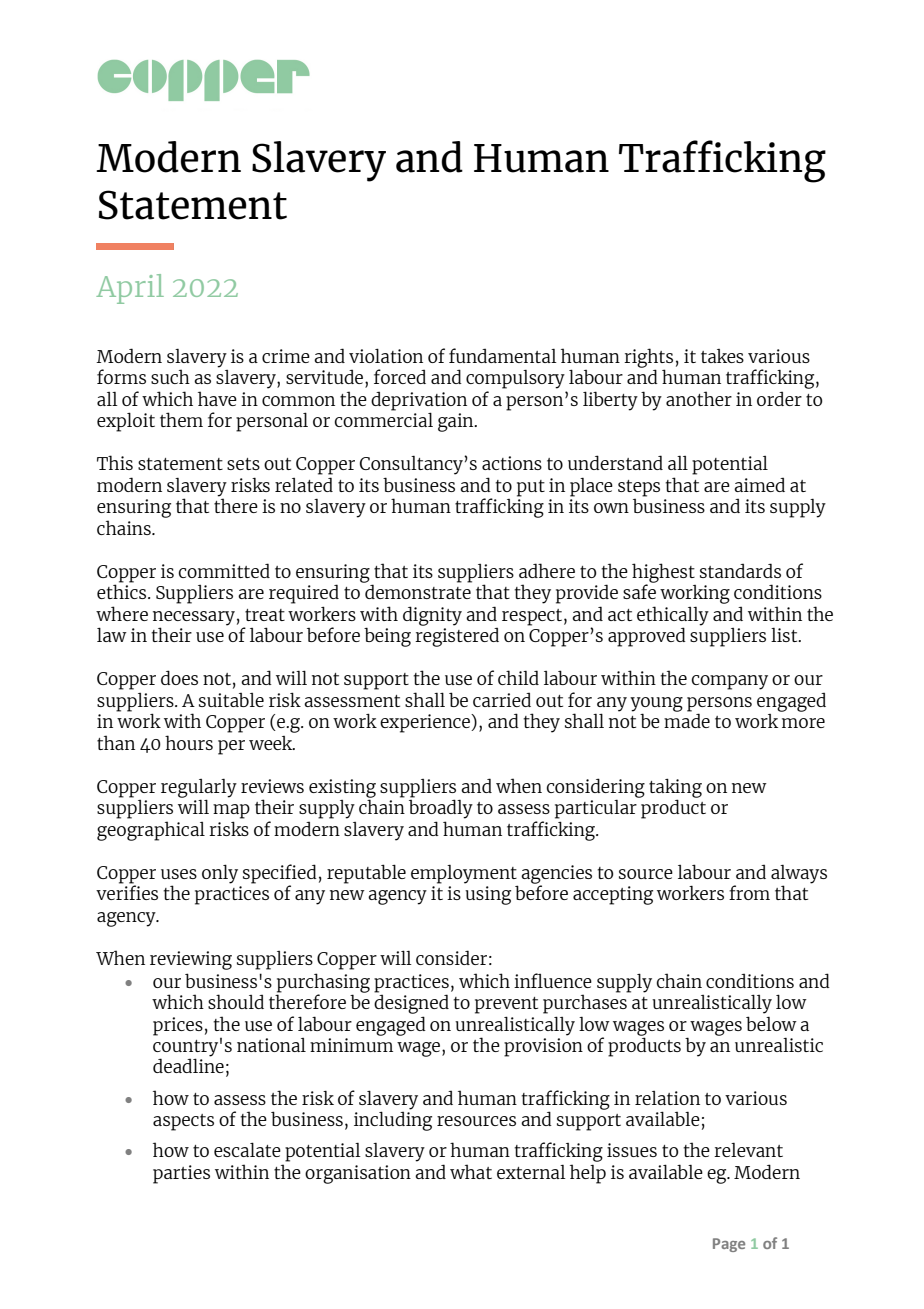 The height and width of the screenshot is (1309, 924). What do you see at coordinates (503, 355) in the screenshot?
I see `fundamental` at bounding box center [503, 355].
